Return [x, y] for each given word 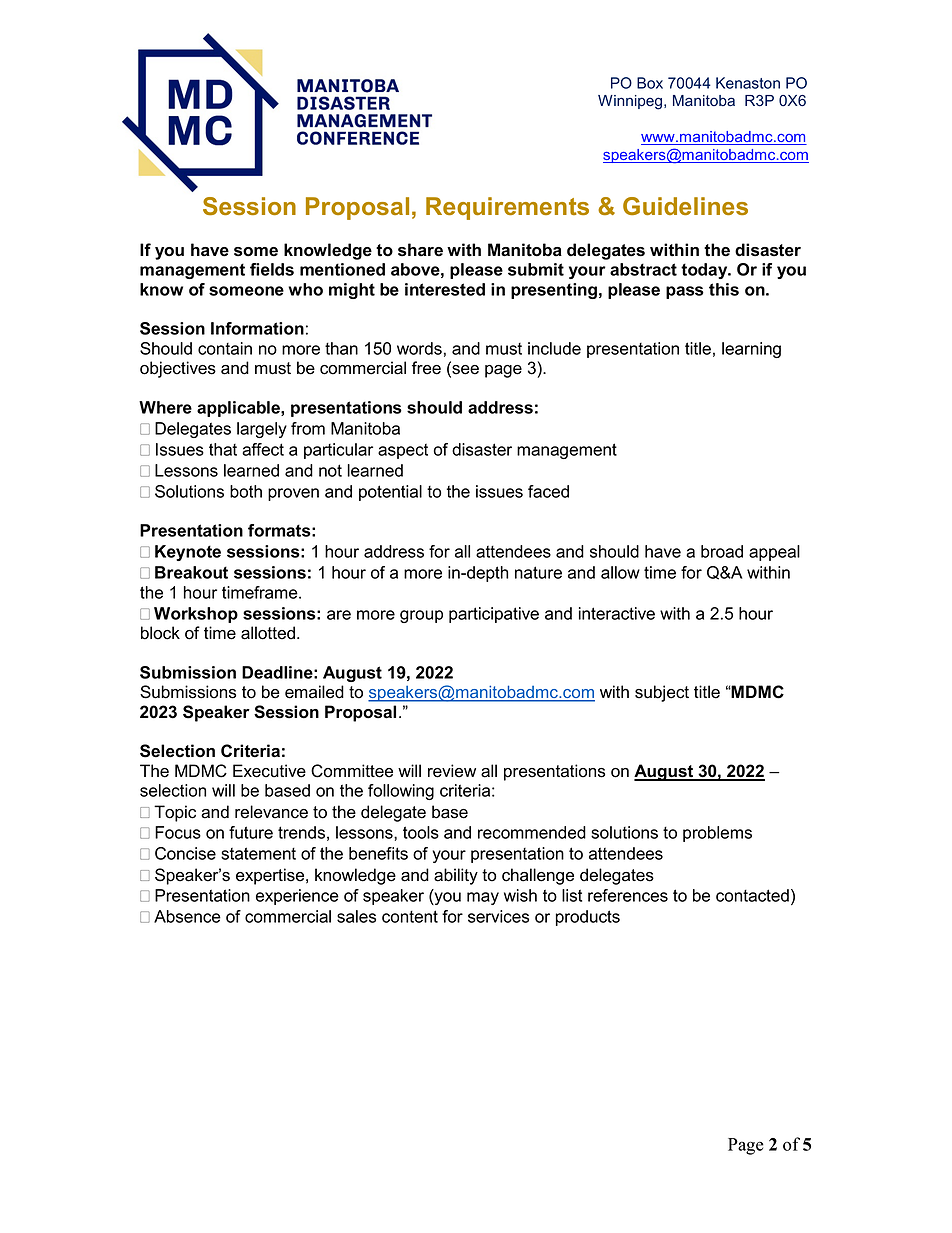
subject [662, 693]
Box [650, 83]
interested [445, 289]
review [452, 771]
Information [257, 328]
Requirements [507, 208]
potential [390, 493]
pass [685, 292]
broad [722, 551]
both [246, 491]
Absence [187, 916]
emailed [314, 692]
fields [272, 269]
